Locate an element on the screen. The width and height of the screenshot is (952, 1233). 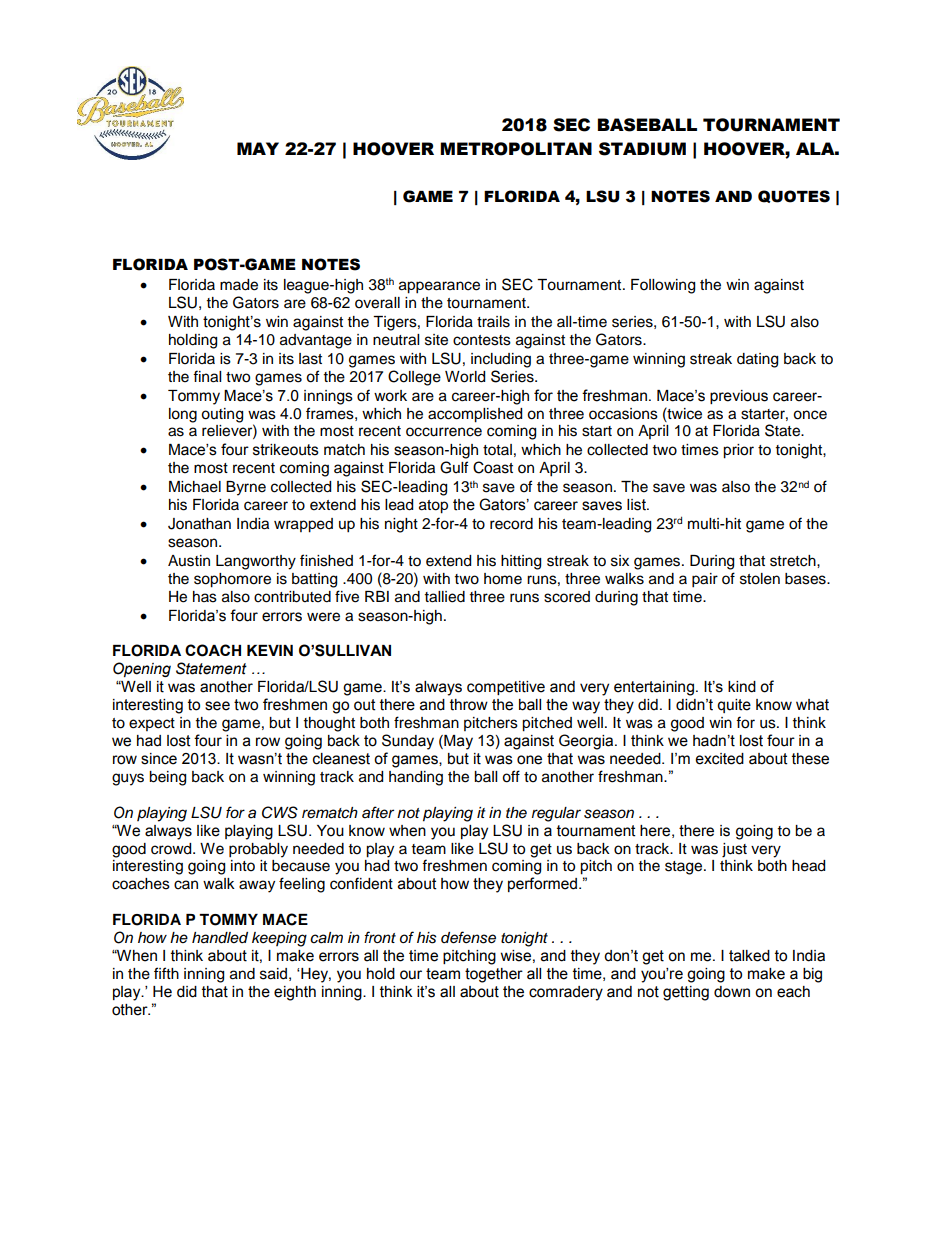
throw is located at coordinates (469, 705).
